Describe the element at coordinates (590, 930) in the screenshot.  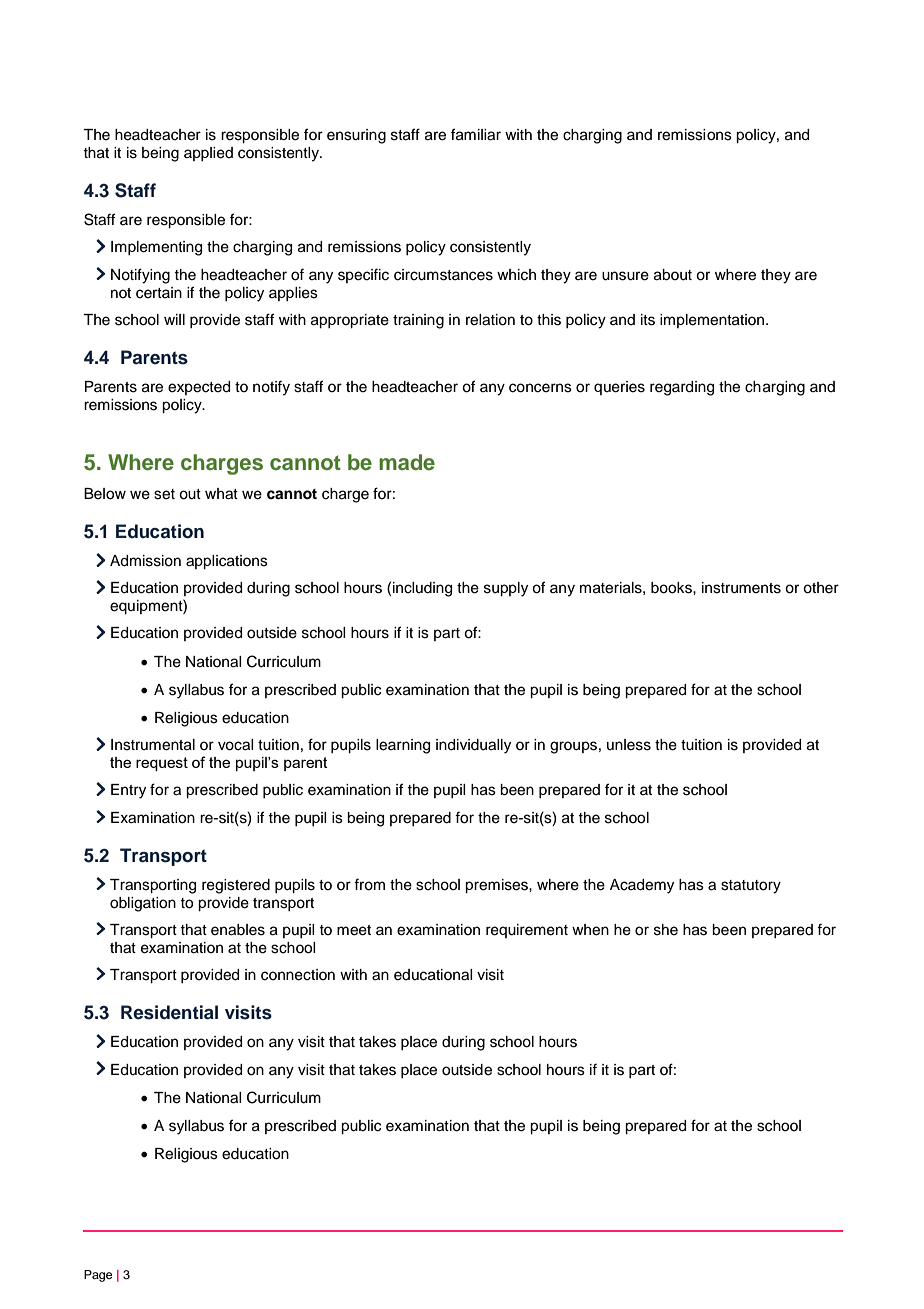
I see `when` at that location.
